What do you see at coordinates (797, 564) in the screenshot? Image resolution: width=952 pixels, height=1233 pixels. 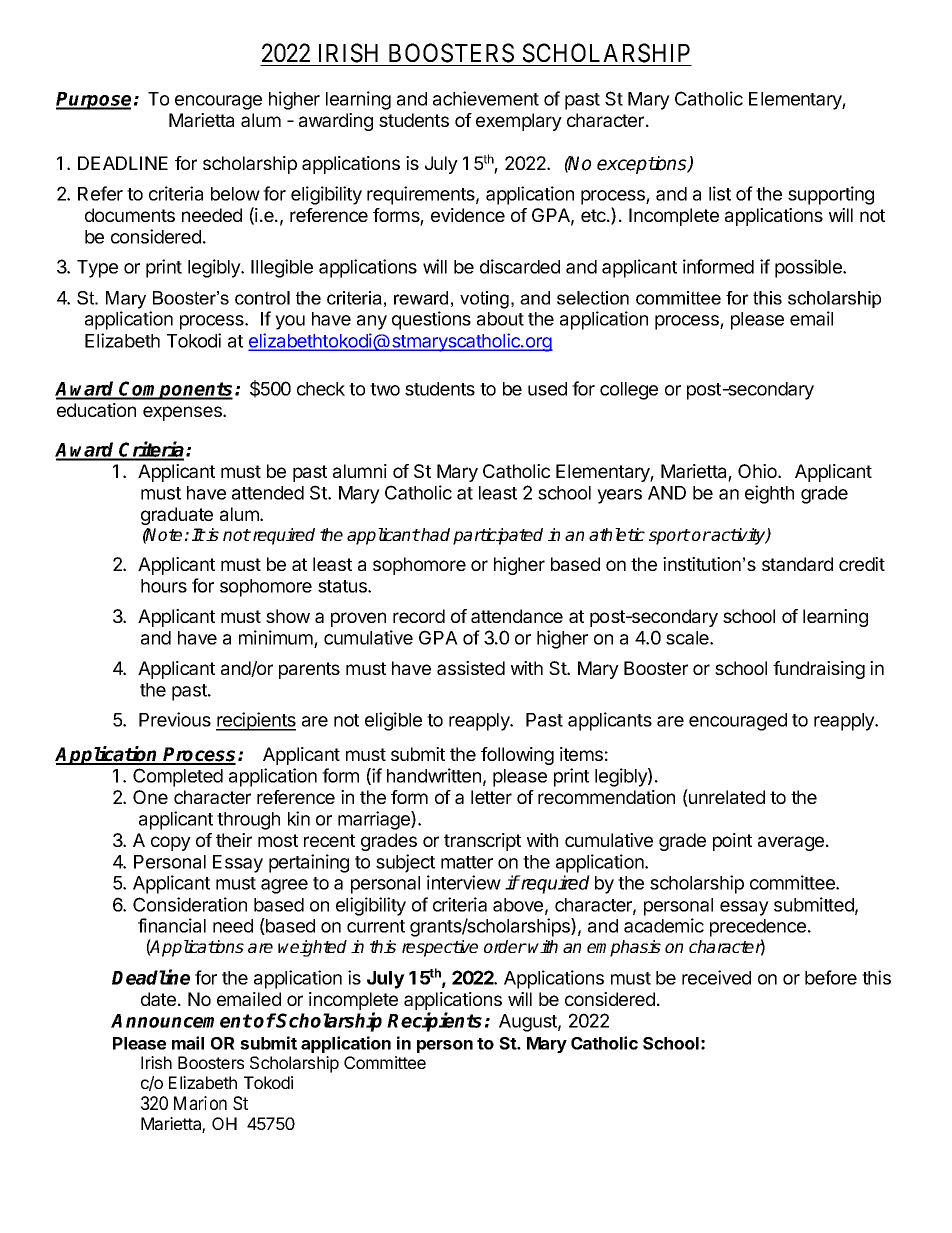 I see `standard` at bounding box center [797, 564].
